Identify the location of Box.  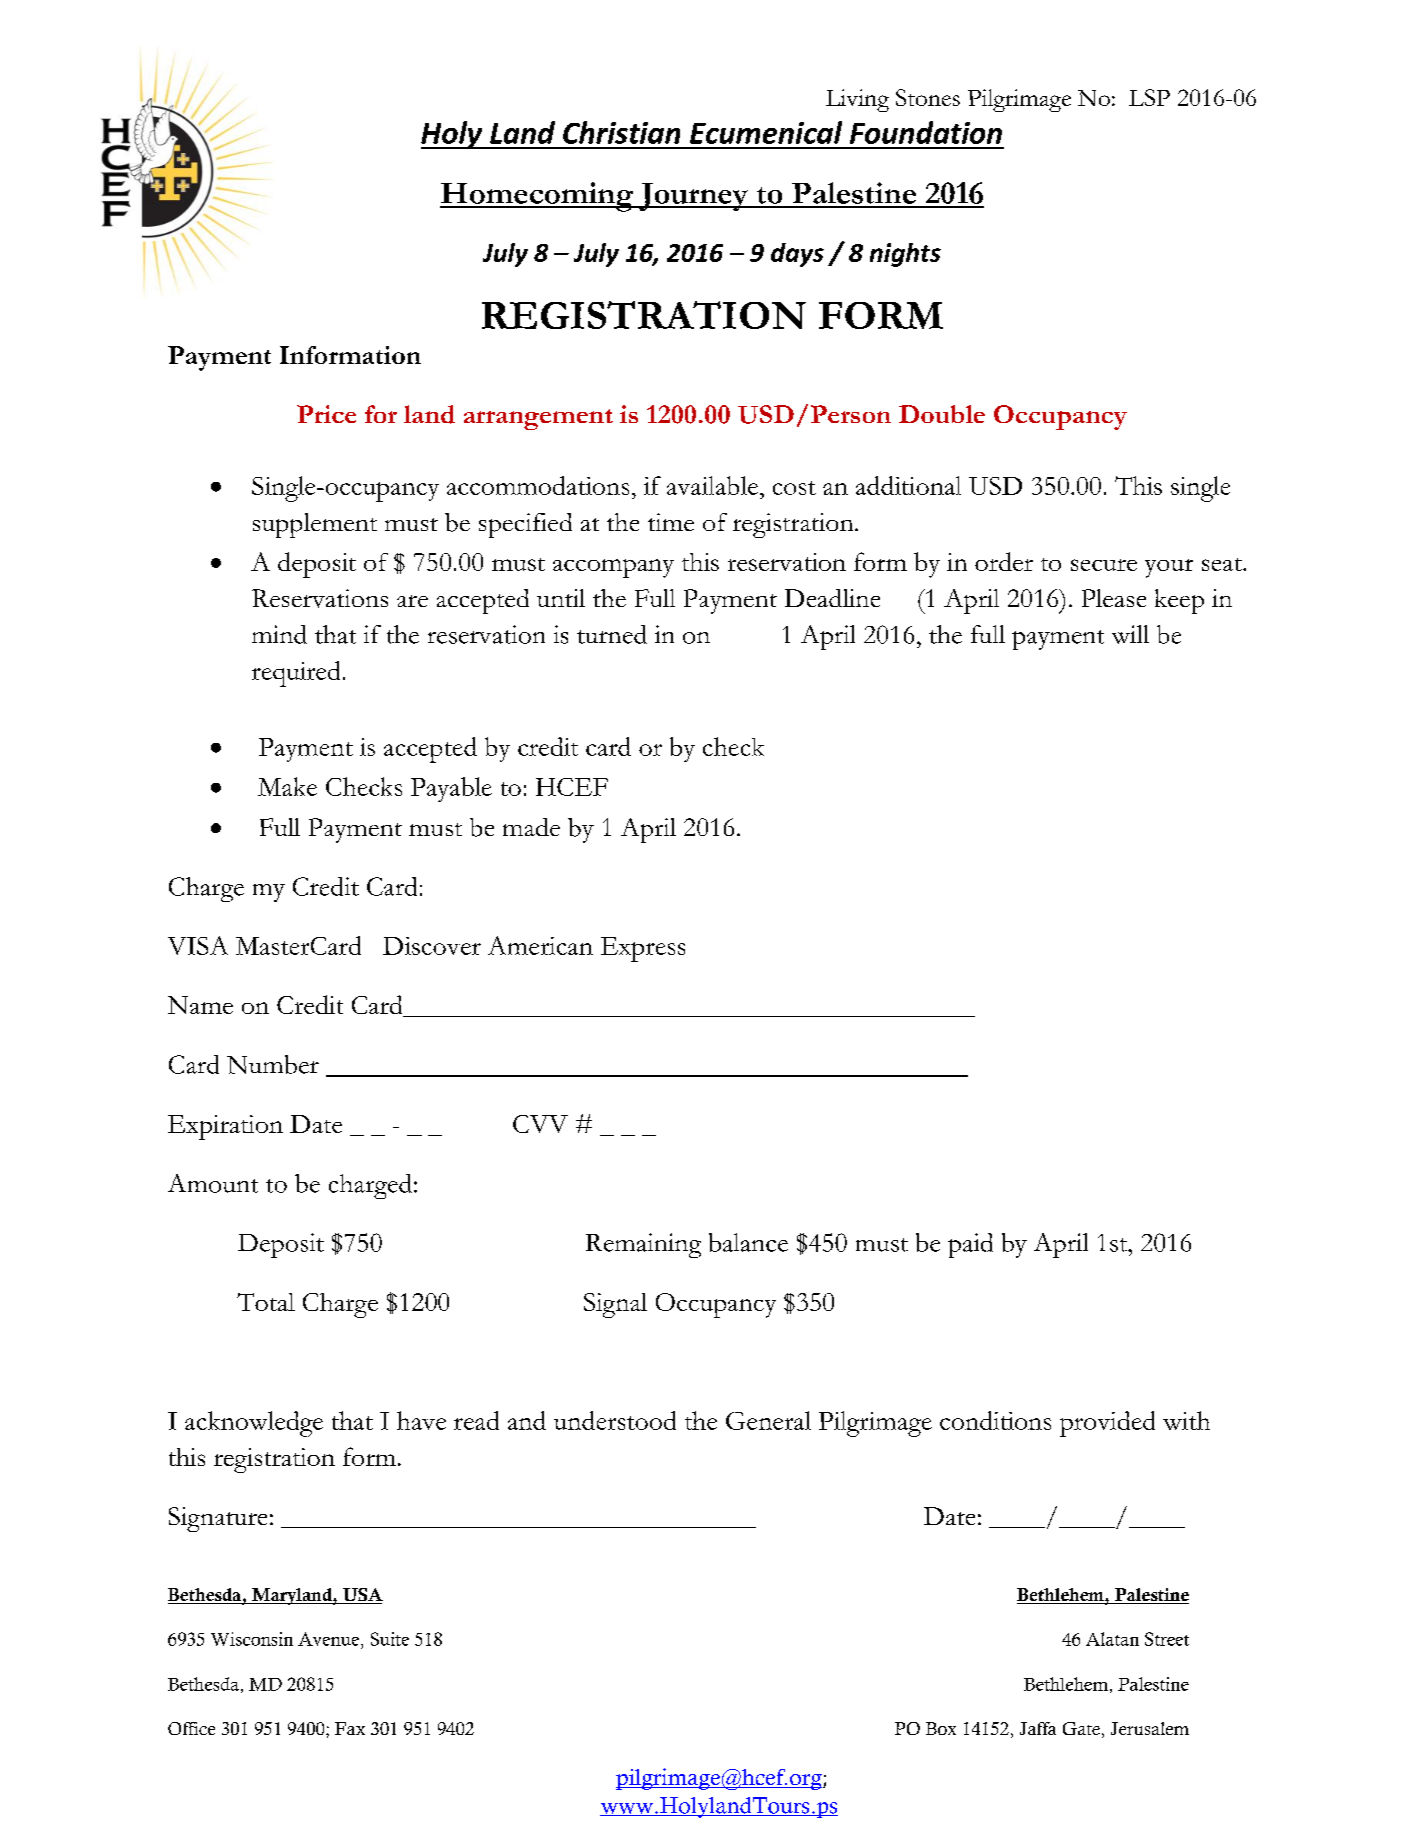
(941, 1728).
